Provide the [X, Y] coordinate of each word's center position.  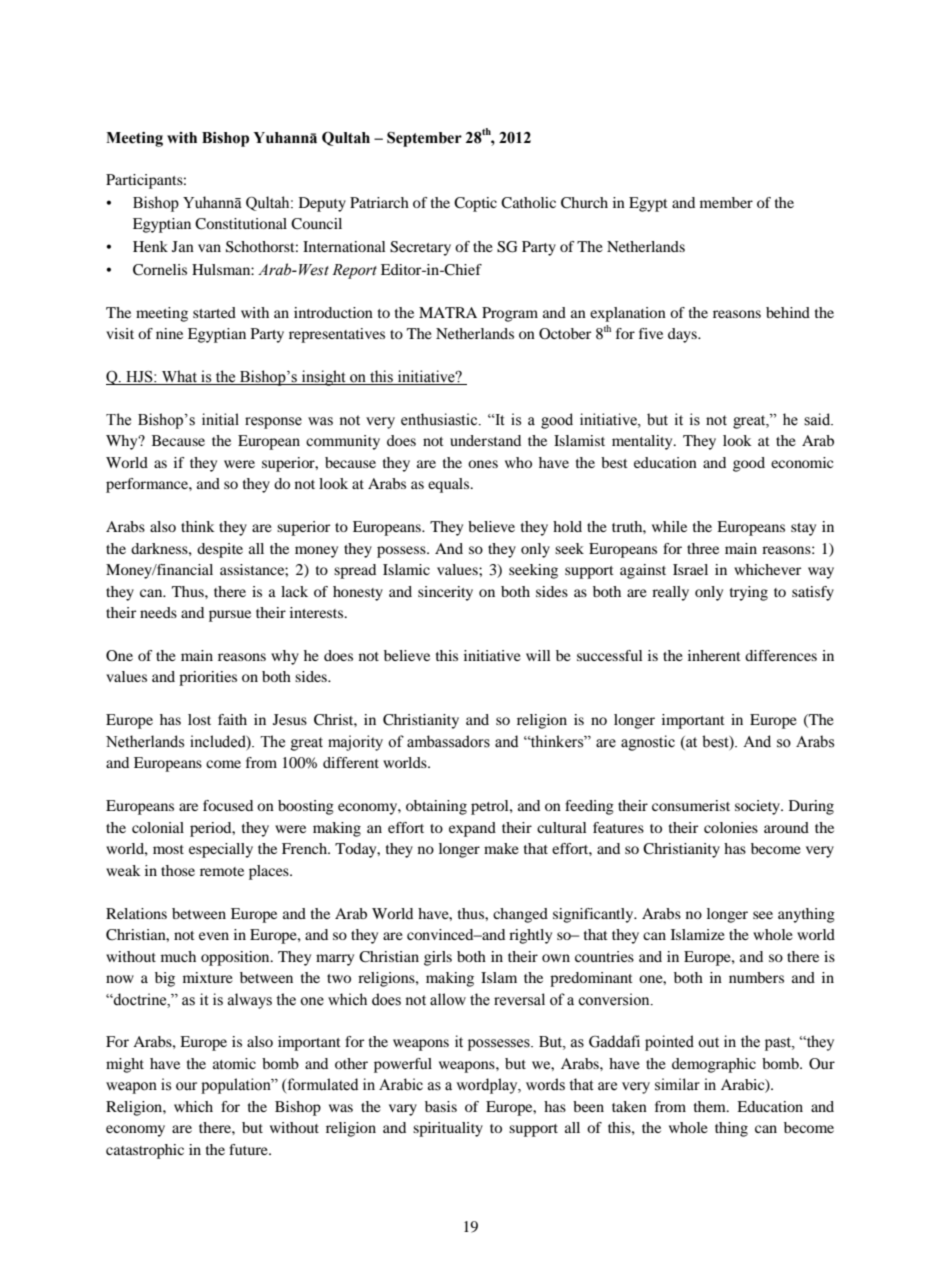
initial [220, 419]
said [818, 419]
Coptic [475, 204]
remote [222, 871]
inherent [714, 655]
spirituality [448, 1129]
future [249, 1149]
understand [485, 440]
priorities [208, 678]
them [711, 1106]
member [726, 202]
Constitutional [241, 224]
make [501, 848]
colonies [731, 827]
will [538, 655]
